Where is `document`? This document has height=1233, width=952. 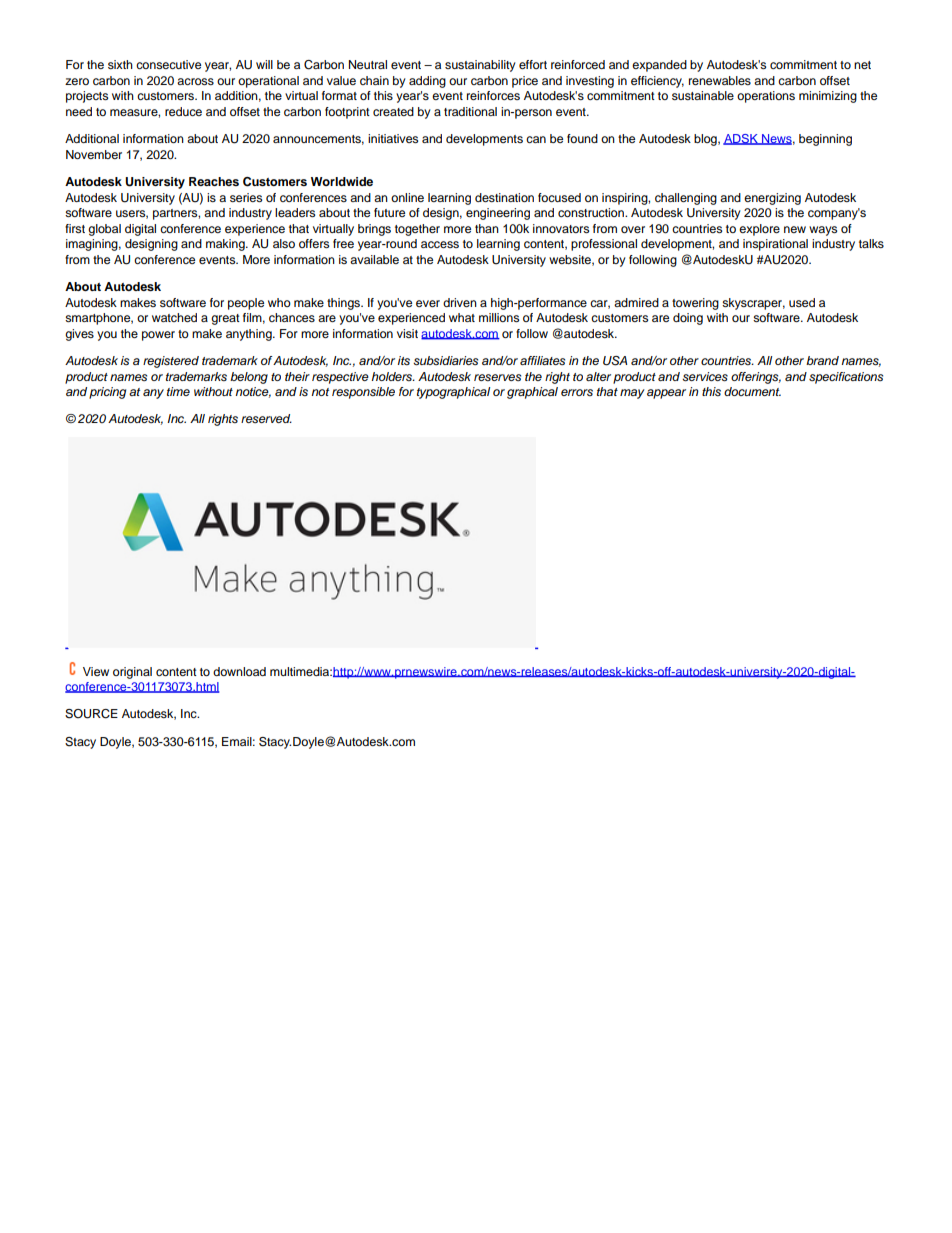
document is located at coordinates (752, 391).
